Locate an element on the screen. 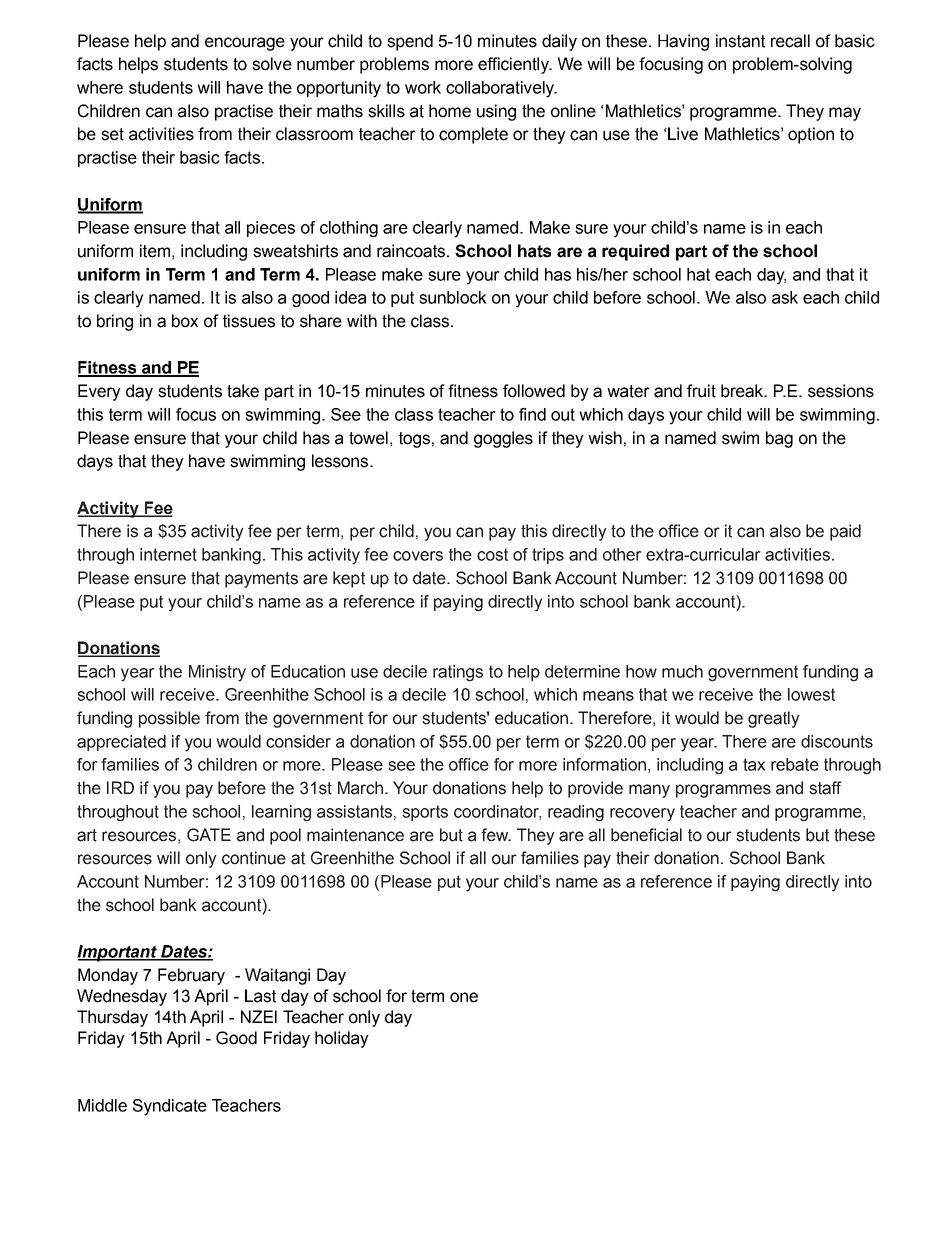 The width and height of the screenshot is (952, 1233). cost is located at coordinates (492, 554).
